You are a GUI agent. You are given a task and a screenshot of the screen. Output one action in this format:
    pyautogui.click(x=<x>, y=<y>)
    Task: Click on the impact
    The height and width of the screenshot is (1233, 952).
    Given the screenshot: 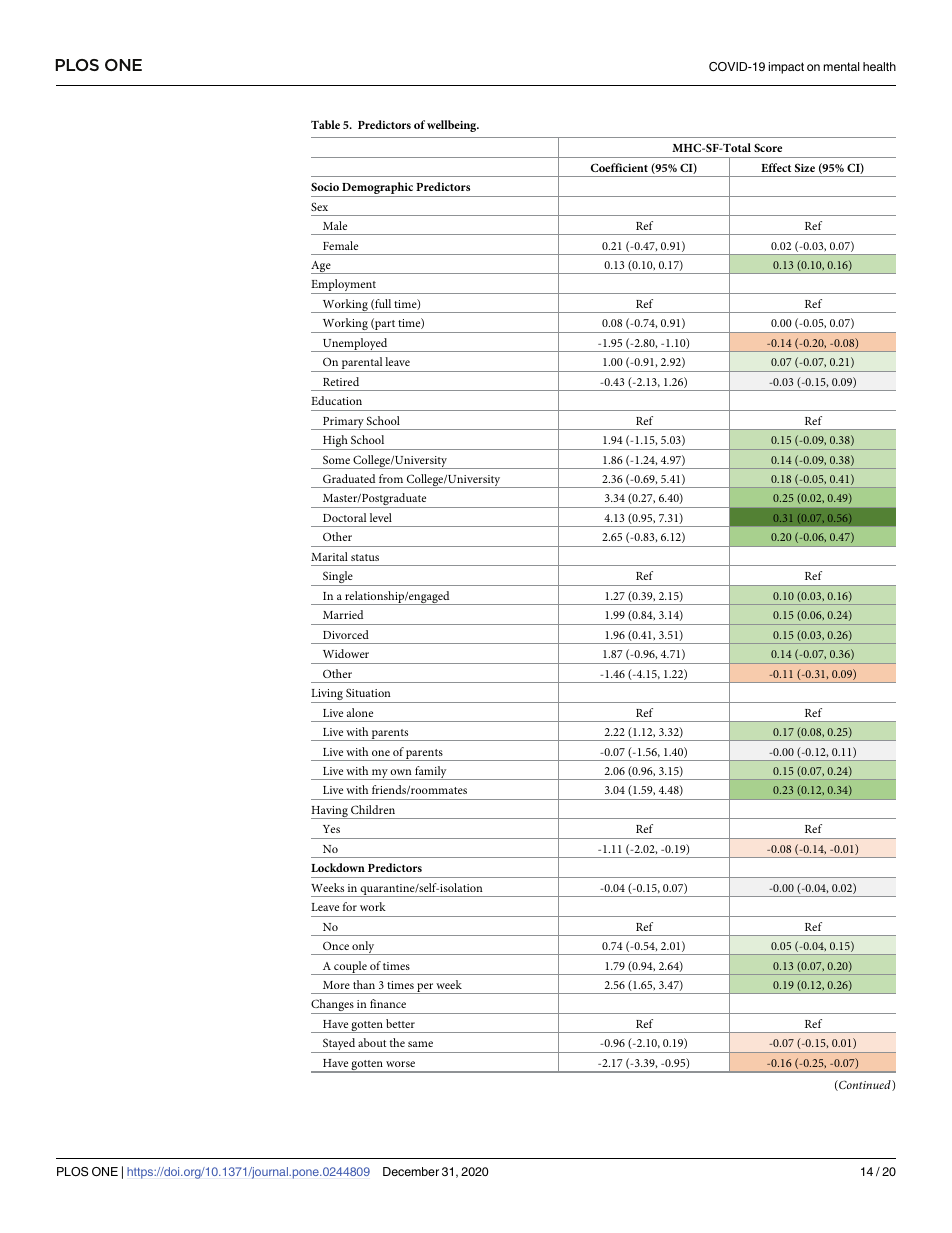 What is the action you would take?
    pyautogui.click(x=786, y=68)
